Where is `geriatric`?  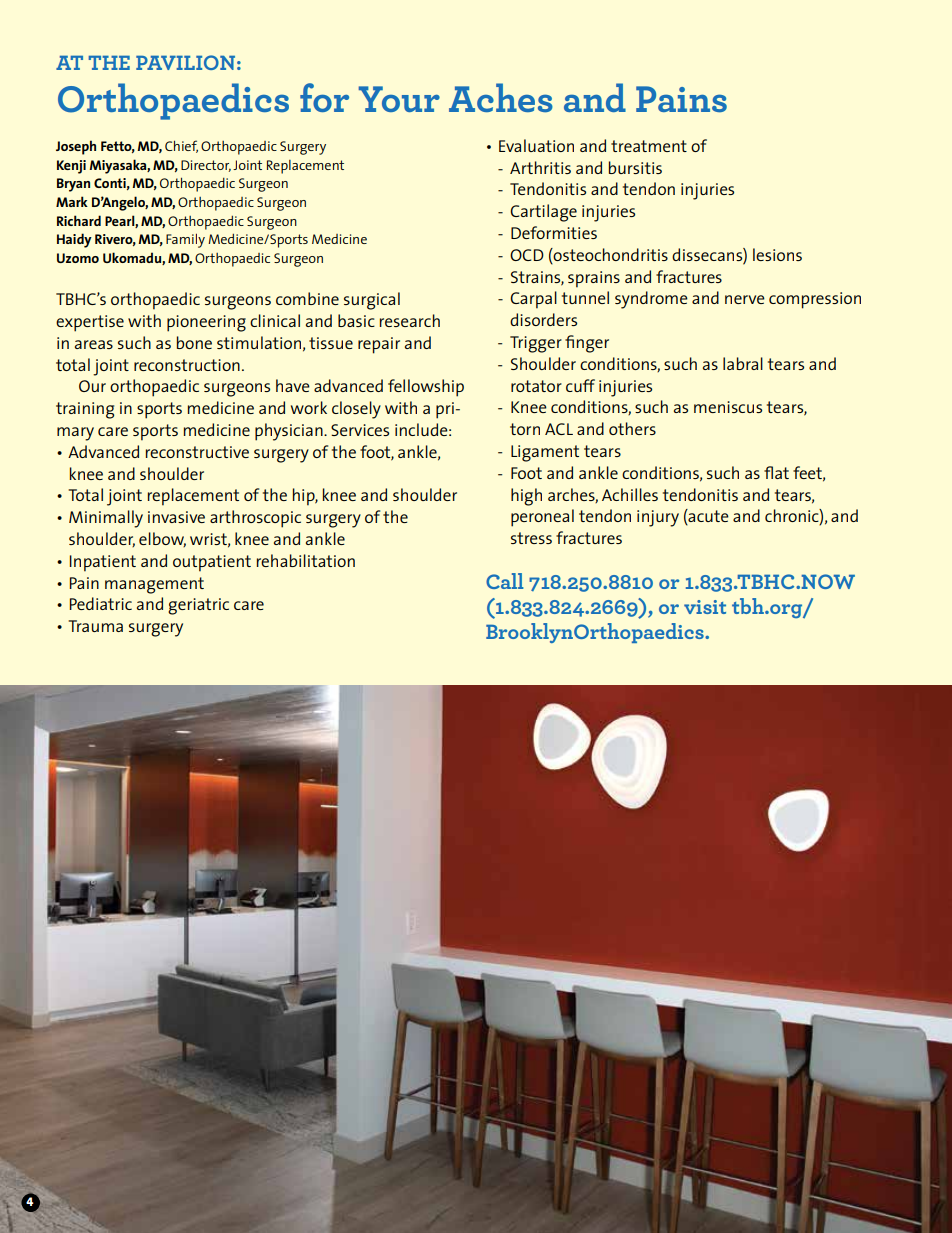
geriatric is located at coordinates (198, 606).
